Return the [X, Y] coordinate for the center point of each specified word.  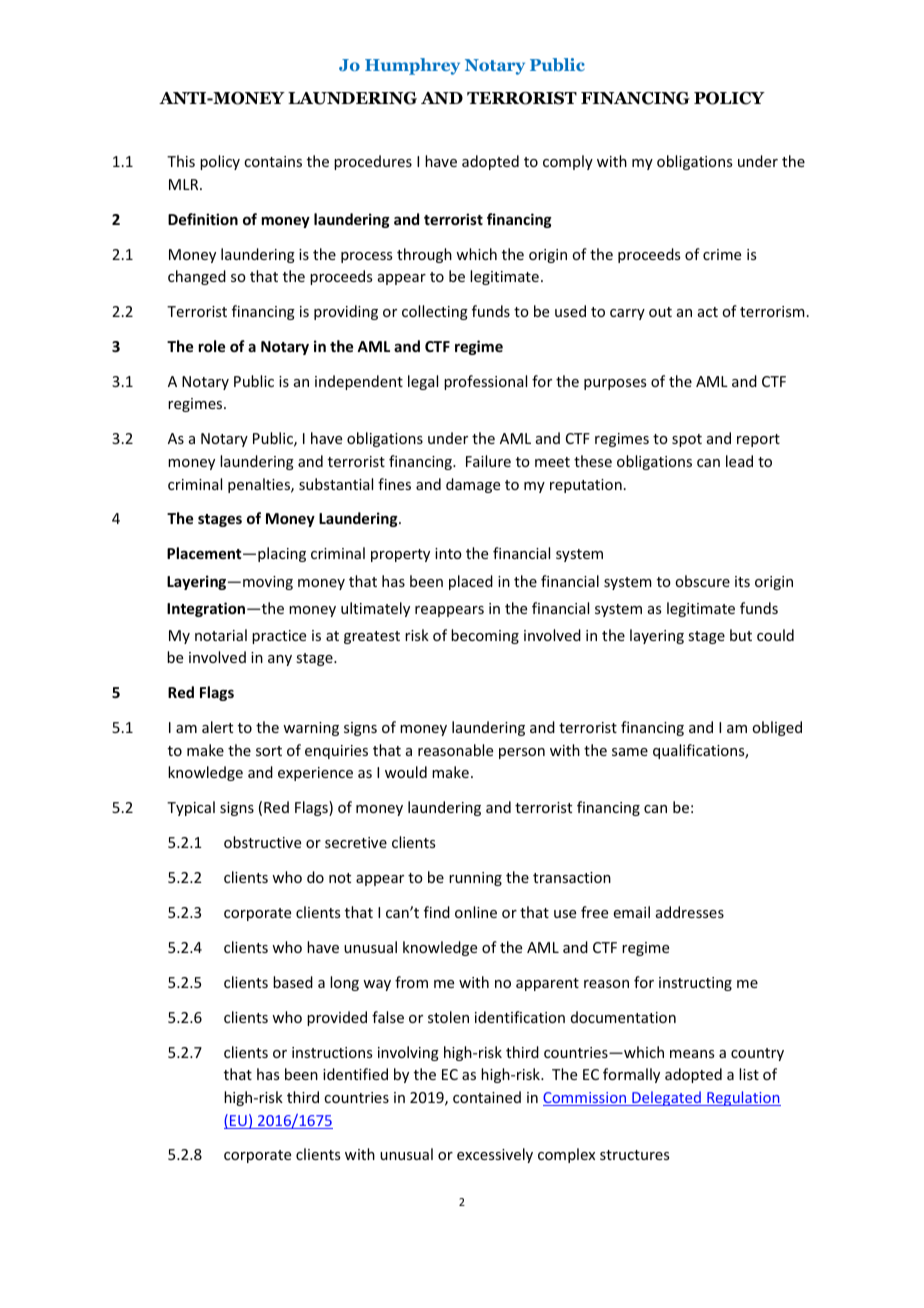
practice [279, 637]
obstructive [262, 842]
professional [485, 382]
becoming [485, 636]
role [212, 346]
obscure [702, 581]
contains [273, 161]
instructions [332, 1052]
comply [568, 162]
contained [487, 1097]
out [660, 312]
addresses [690, 912]
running [475, 879]
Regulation [743, 1098]
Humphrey [412, 66]
